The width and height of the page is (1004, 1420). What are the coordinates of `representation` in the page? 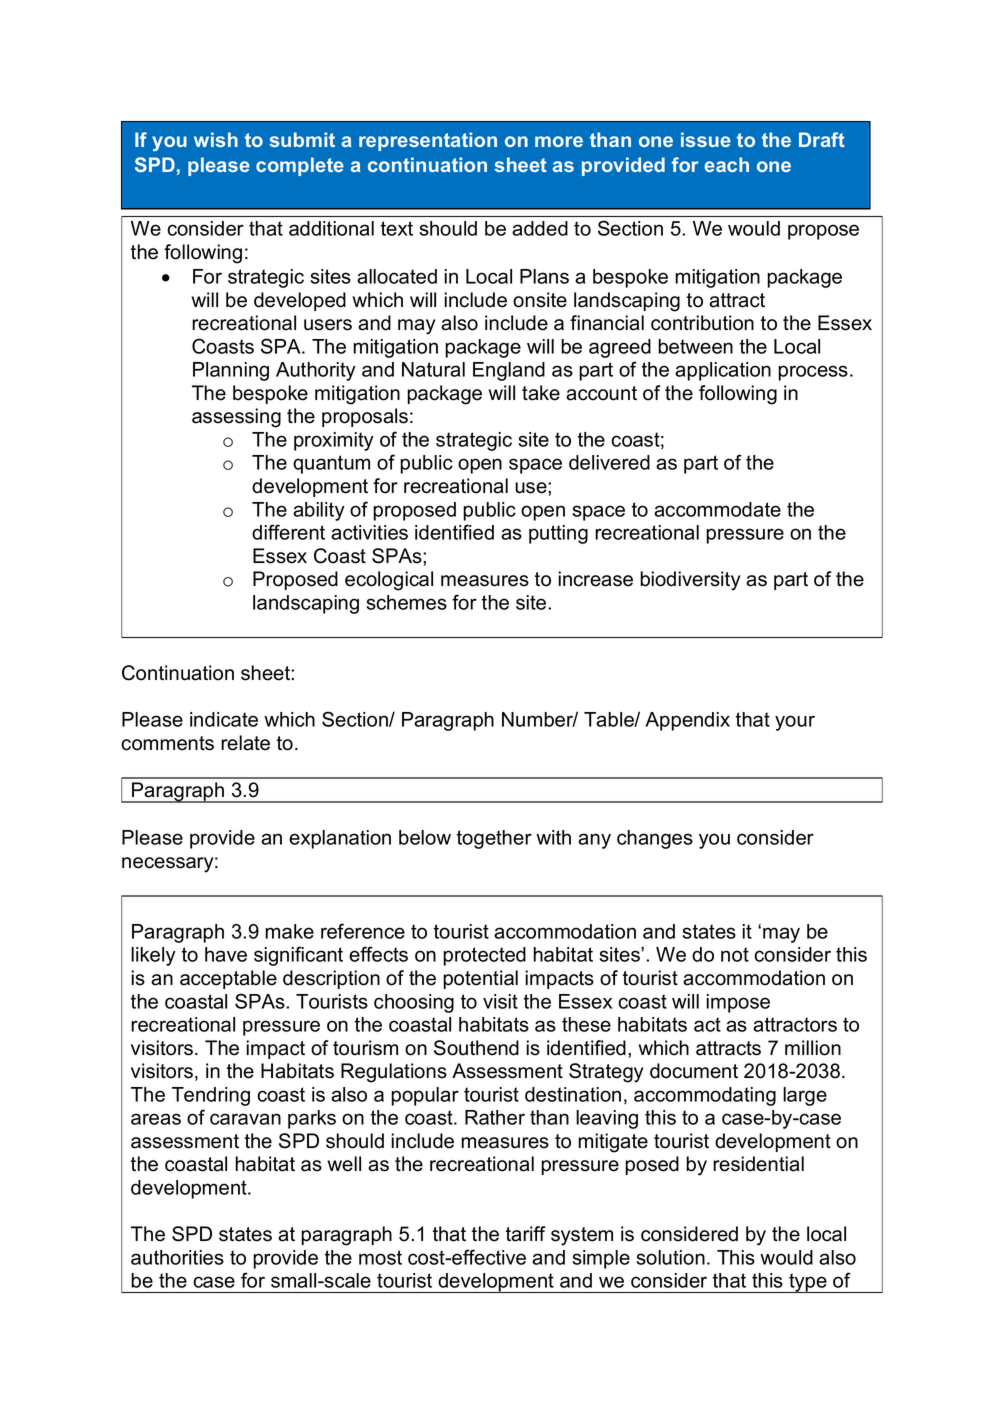 It's located at (428, 141).
